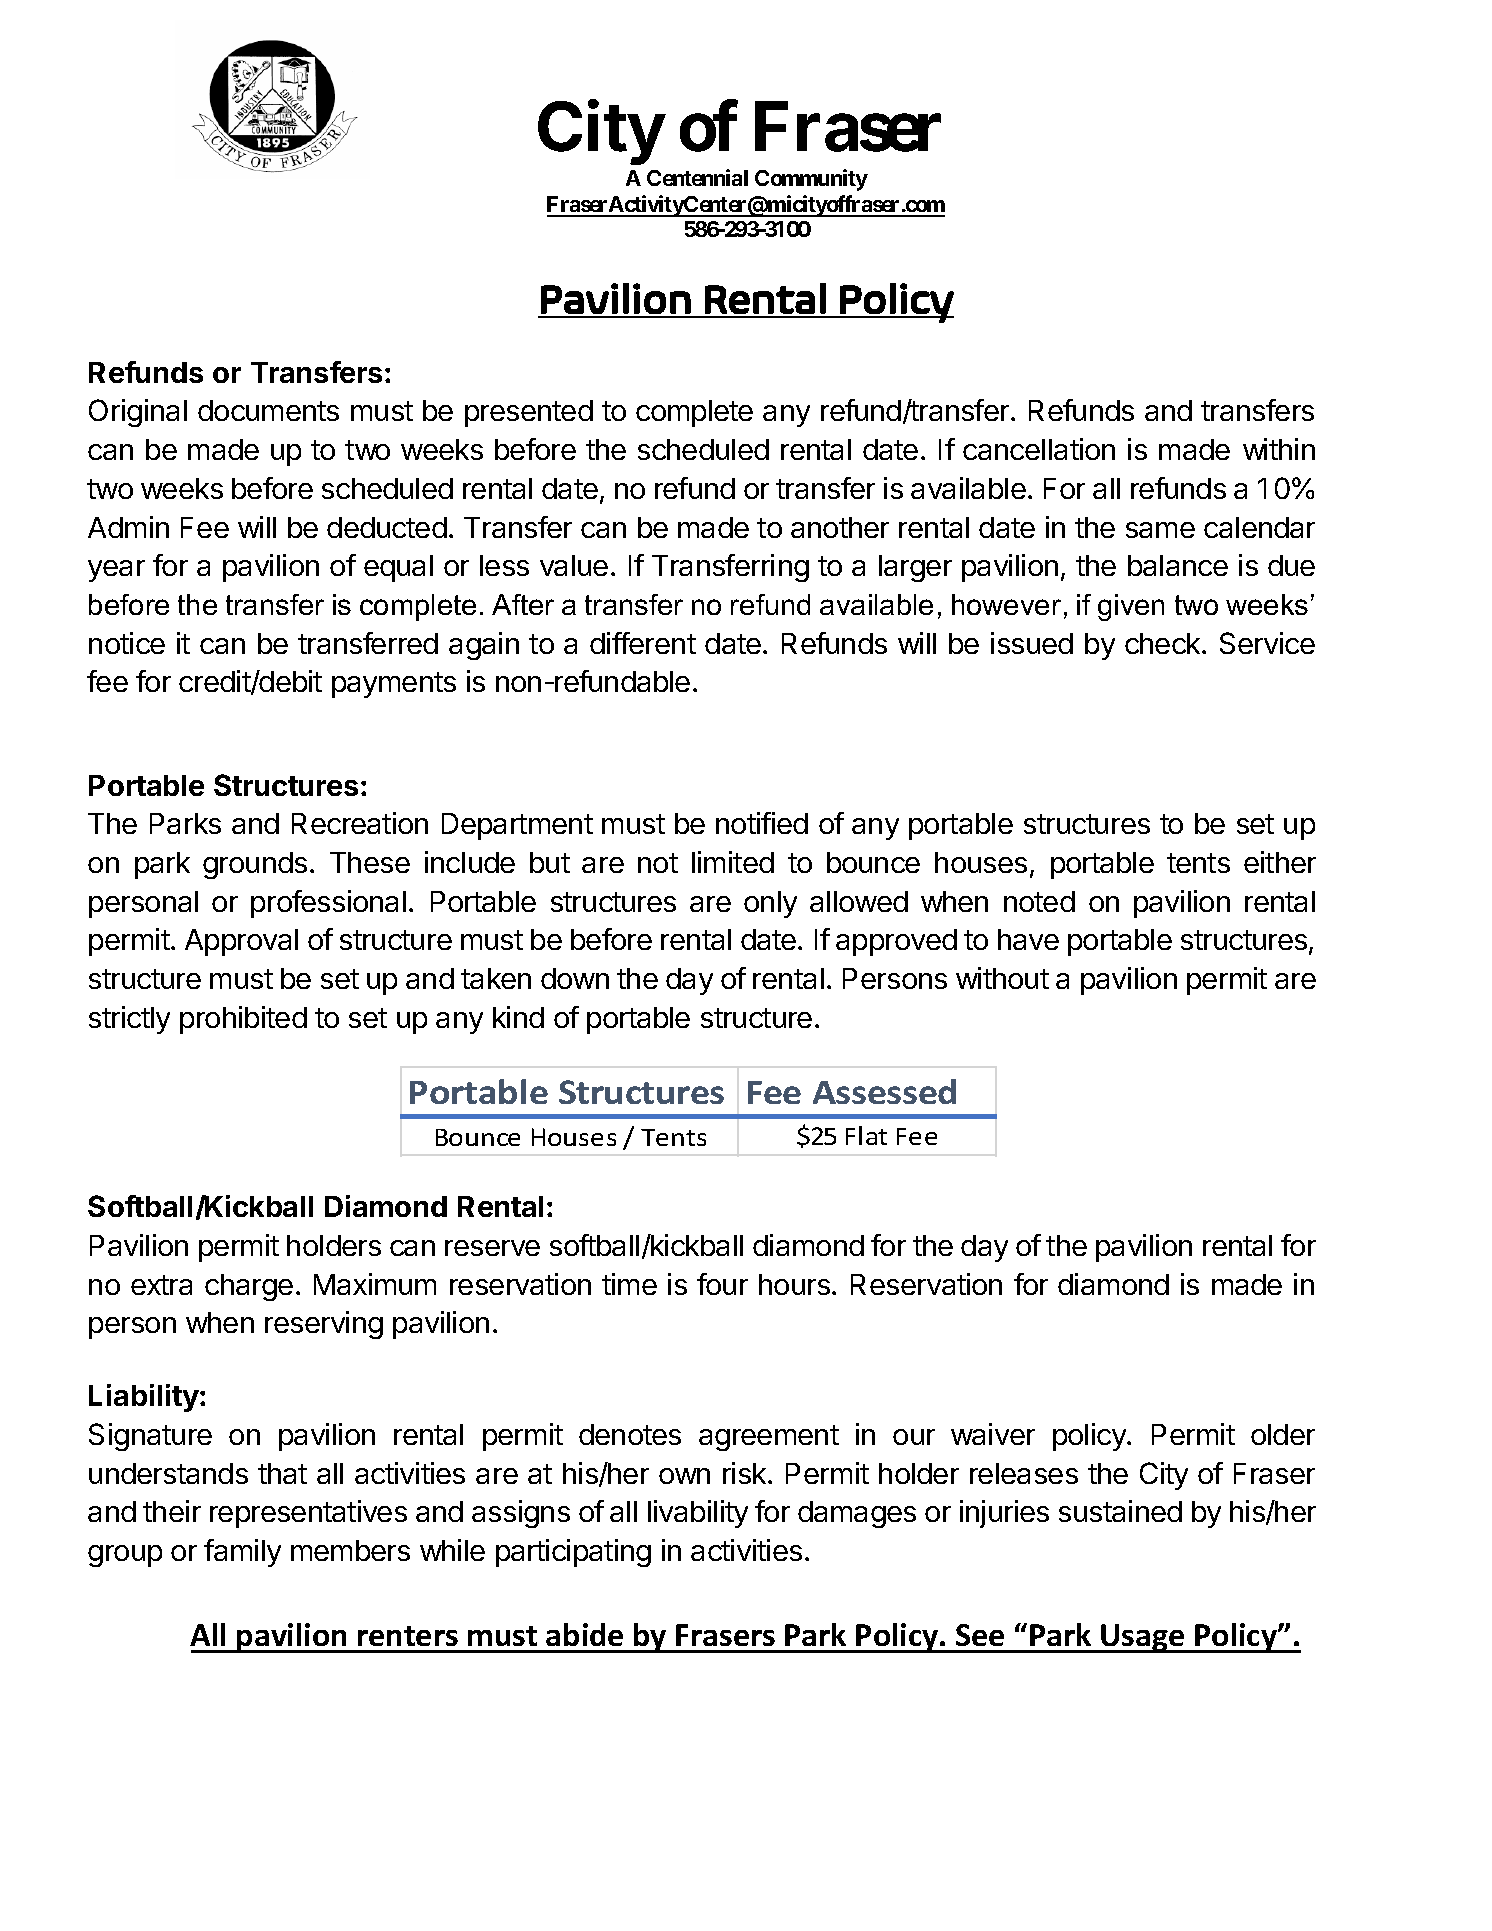 The height and width of the document is (1931, 1492). What do you see at coordinates (268, 410) in the document?
I see `documents` at bounding box center [268, 410].
